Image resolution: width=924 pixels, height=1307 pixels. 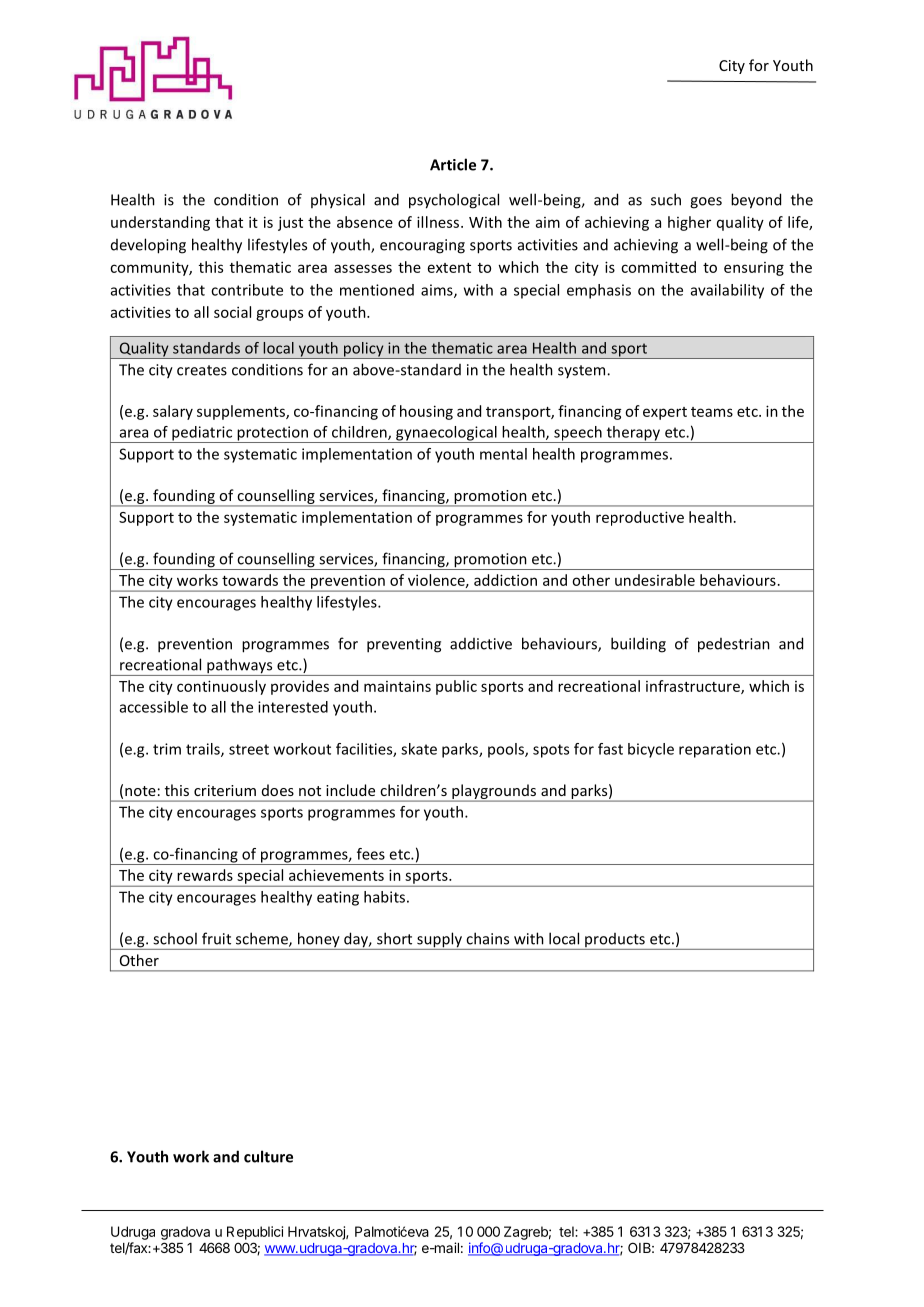 I want to click on psychological, so click(x=454, y=201).
